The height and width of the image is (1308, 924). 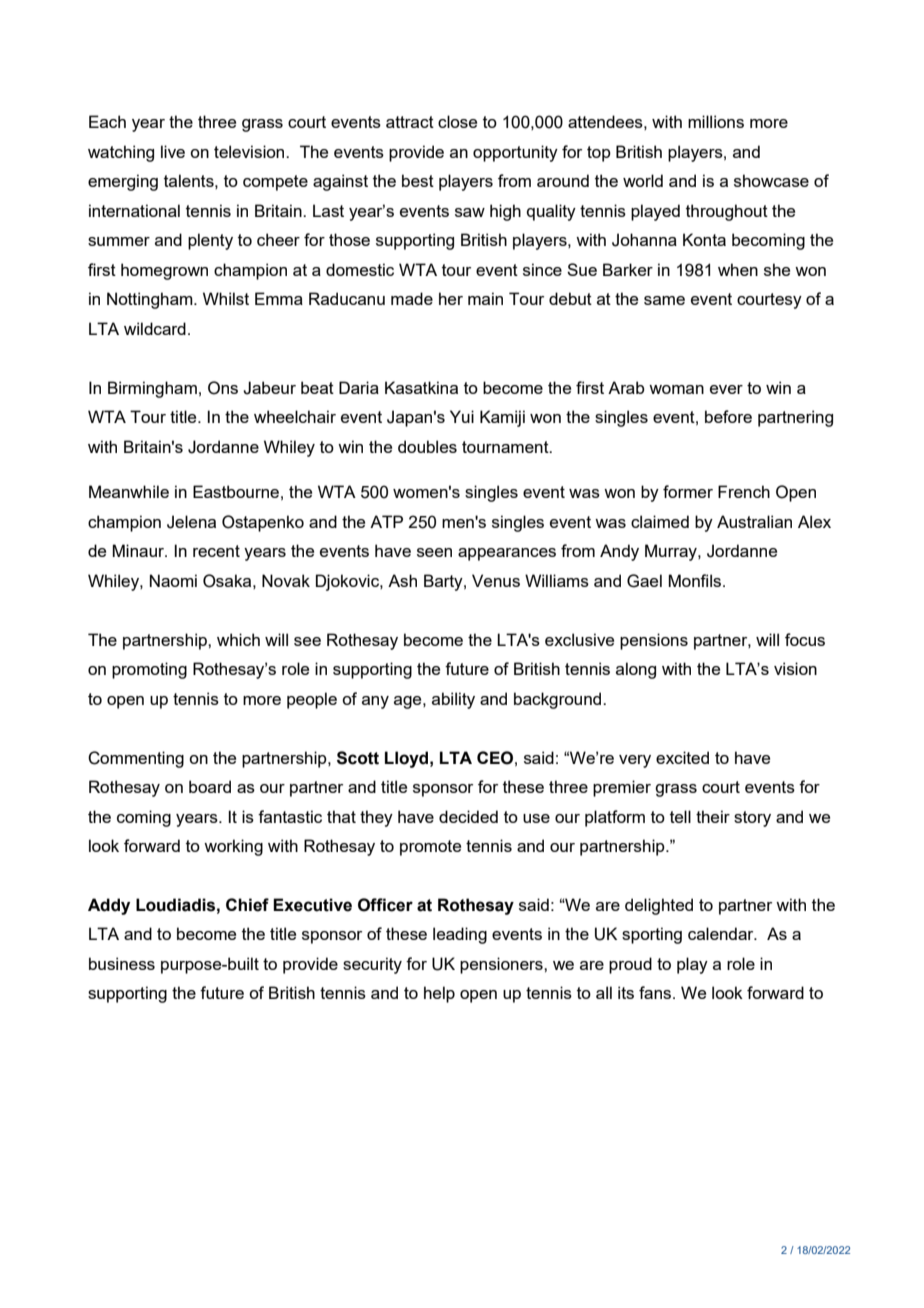 I want to click on pensioners, so click(x=502, y=965).
